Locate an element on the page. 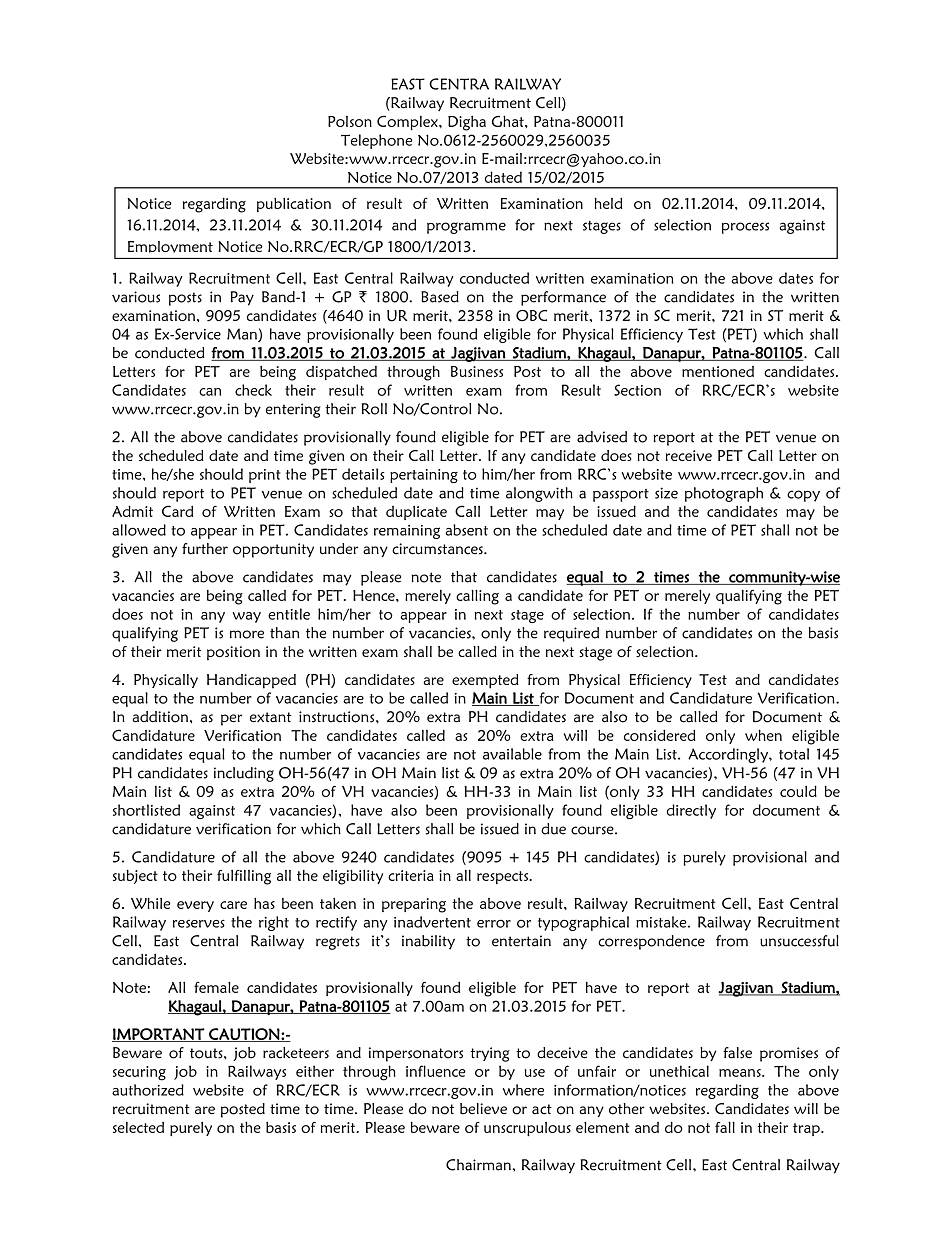 This document has height=1233, width=952. unsuccessful is located at coordinates (799, 941).
